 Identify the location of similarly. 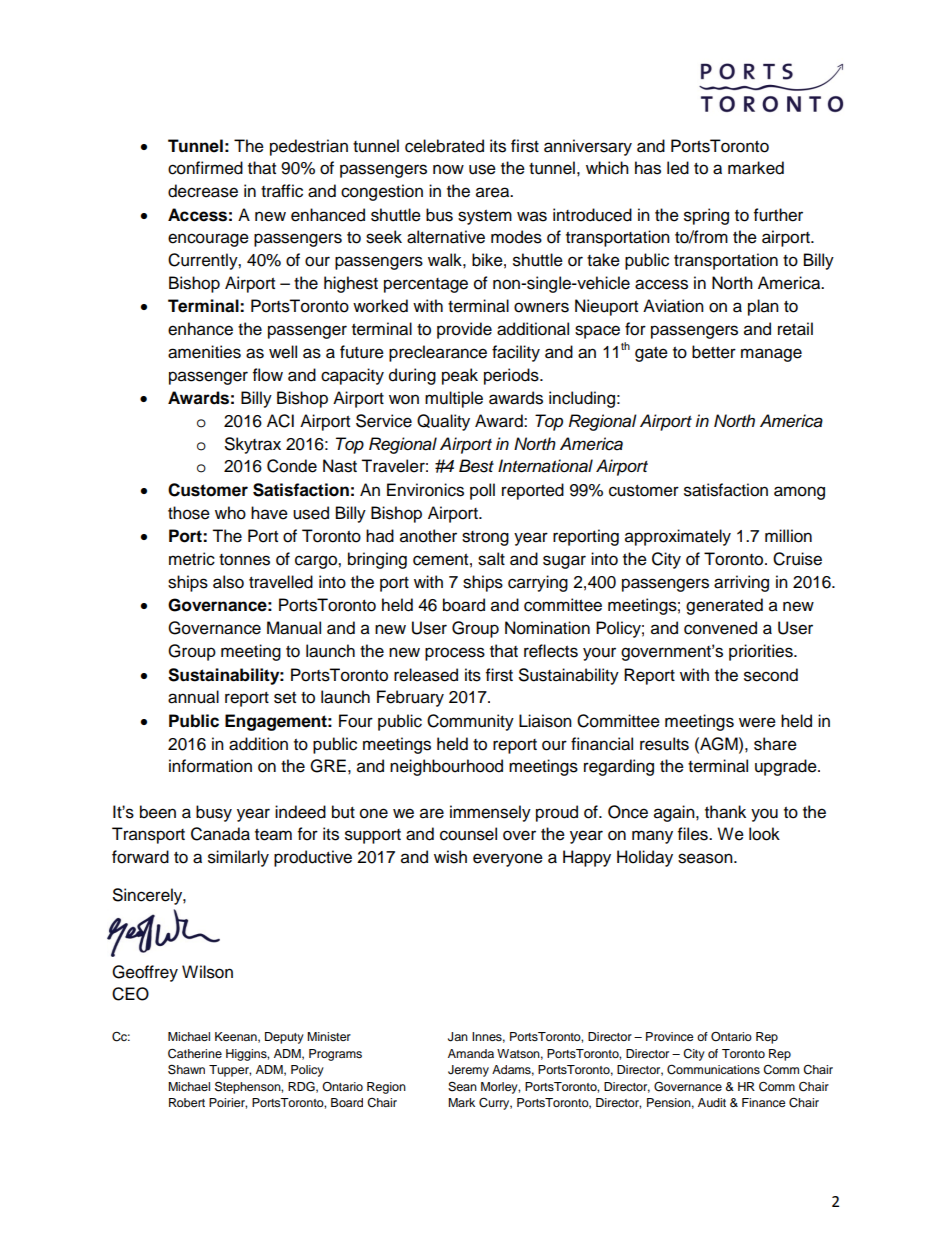
(238, 858).
